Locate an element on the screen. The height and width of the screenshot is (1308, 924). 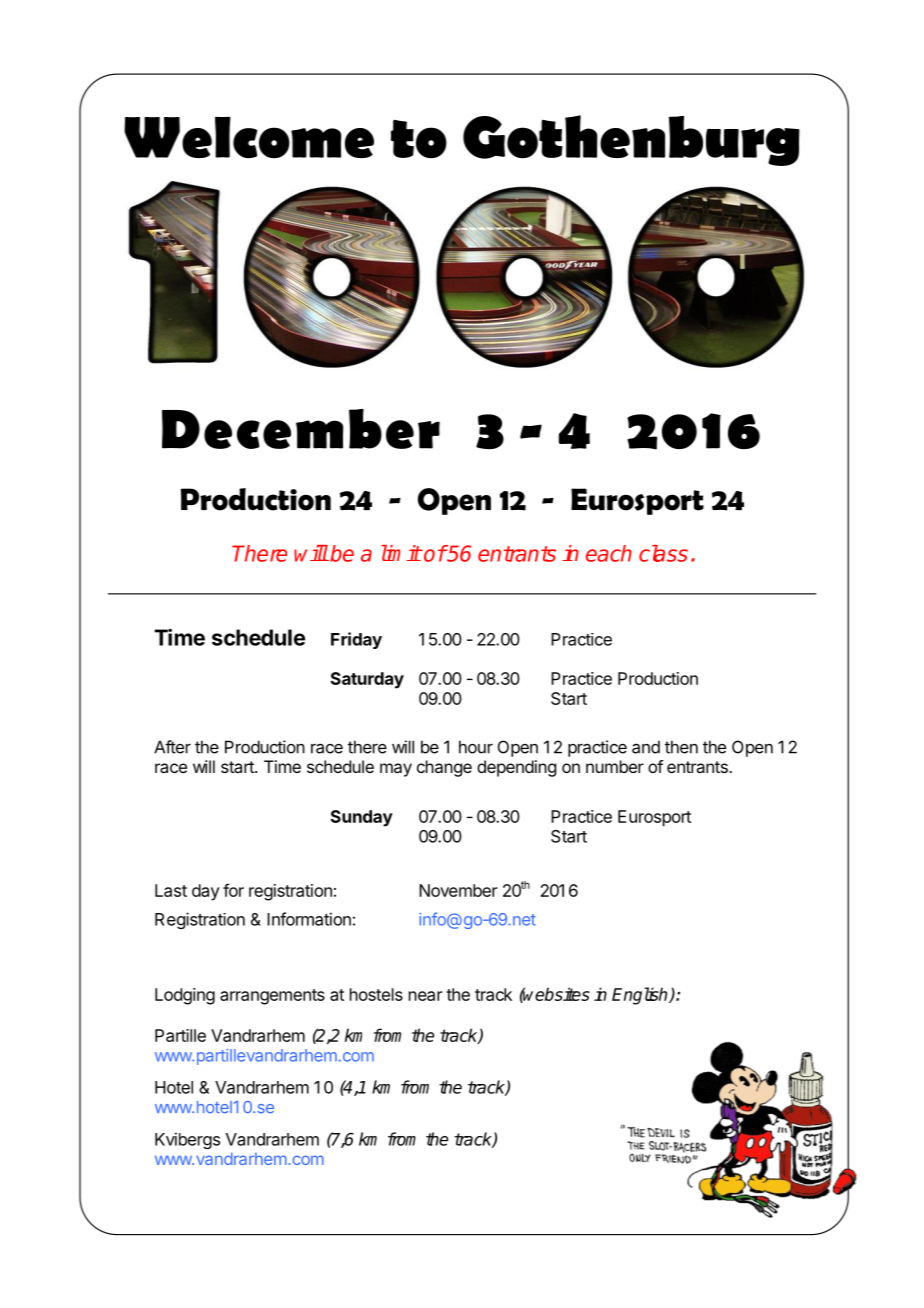
each is located at coordinates (609, 553).
